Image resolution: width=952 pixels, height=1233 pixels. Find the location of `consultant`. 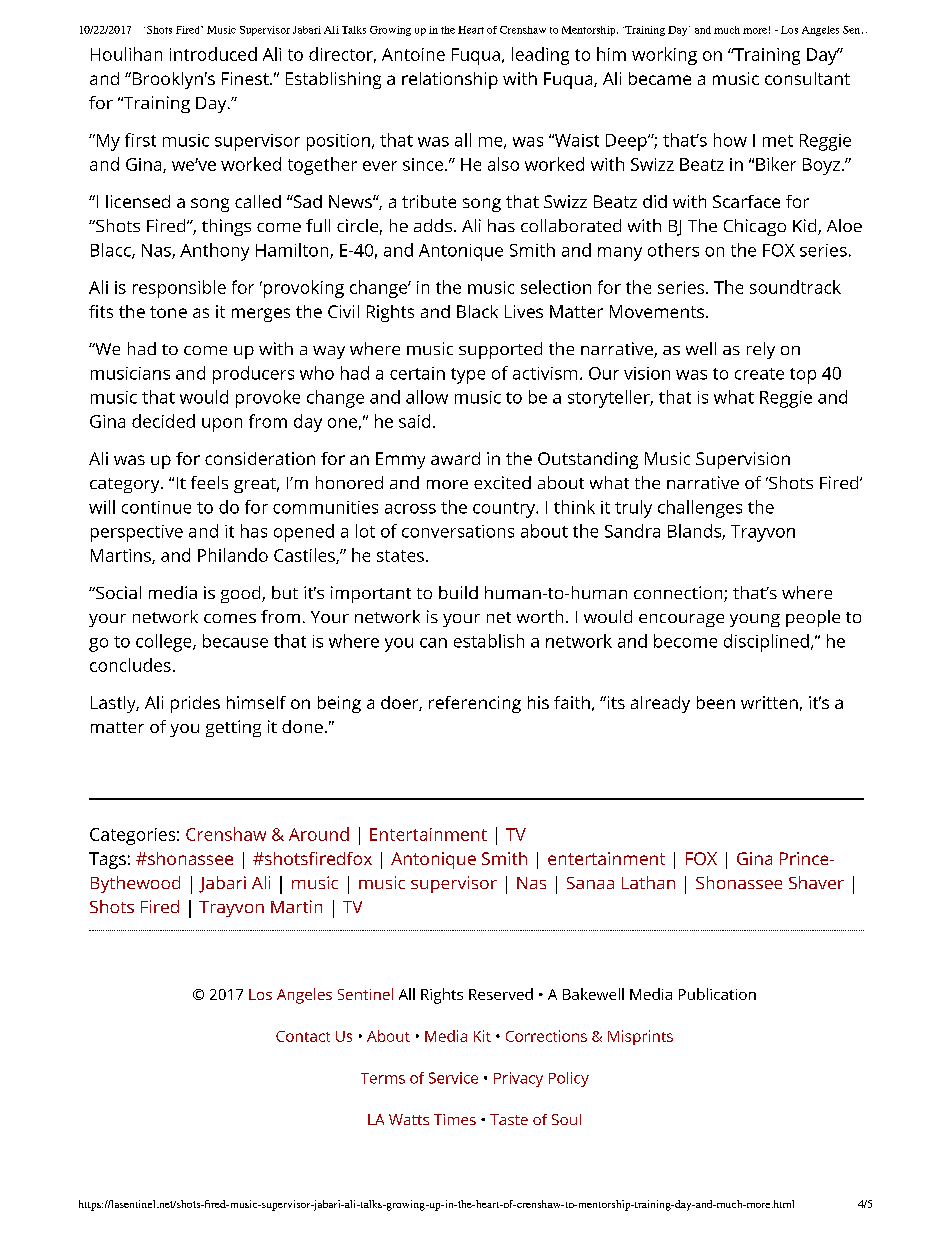

consultant is located at coordinates (807, 78).
